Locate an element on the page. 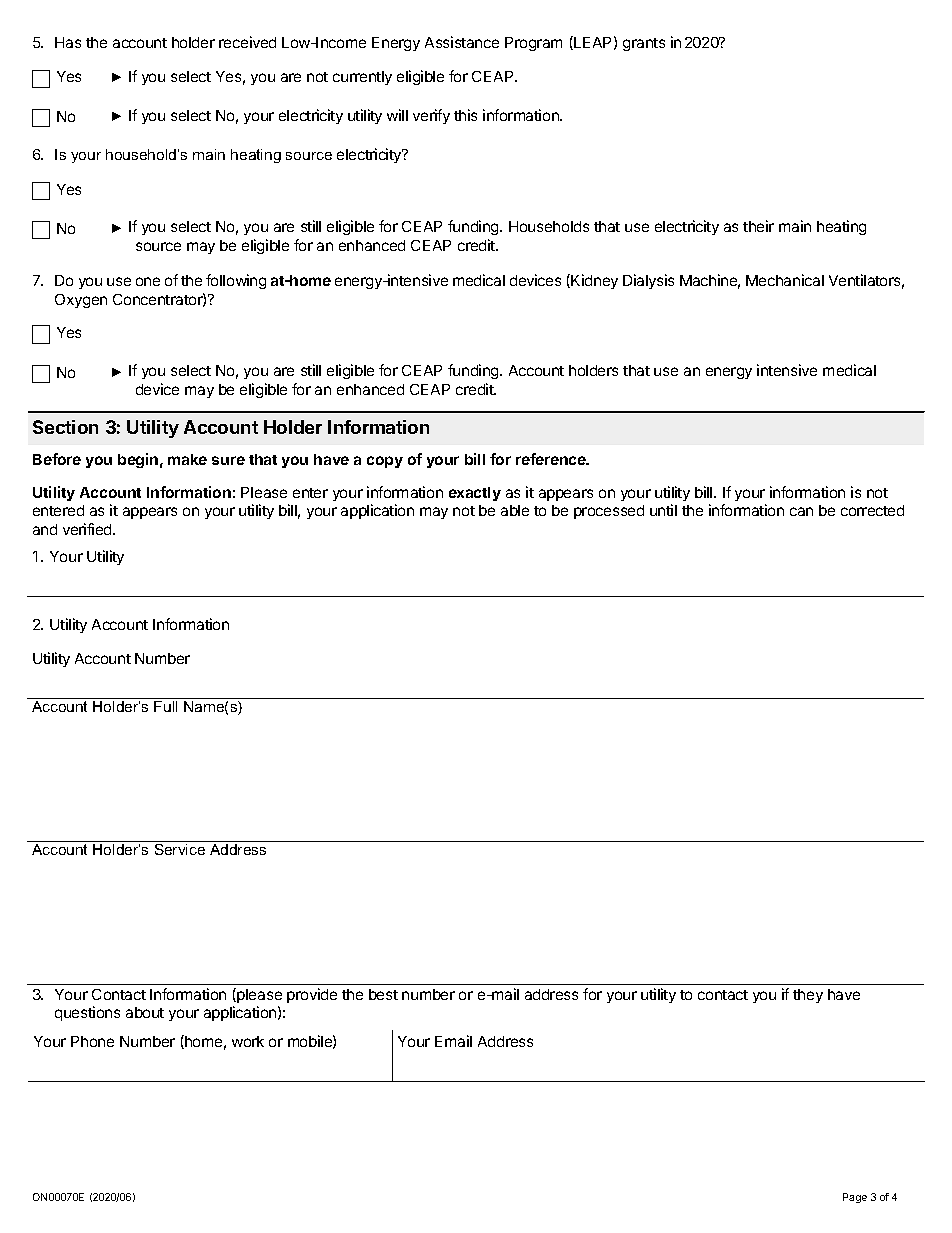  able is located at coordinates (515, 510).
